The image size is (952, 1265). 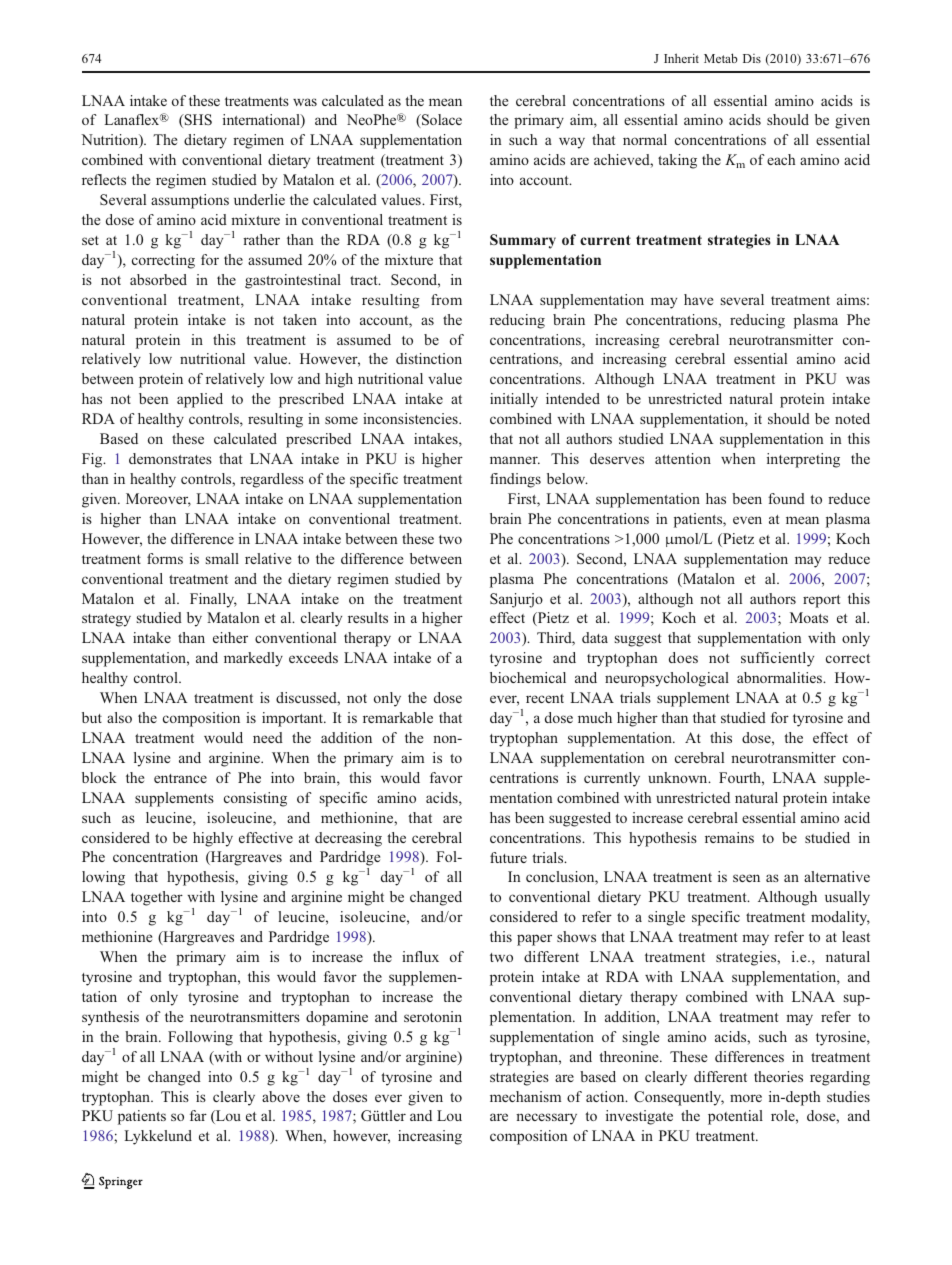 What do you see at coordinates (398, 717) in the image?
I see `remarkable` at bounding box center [398, 717].
